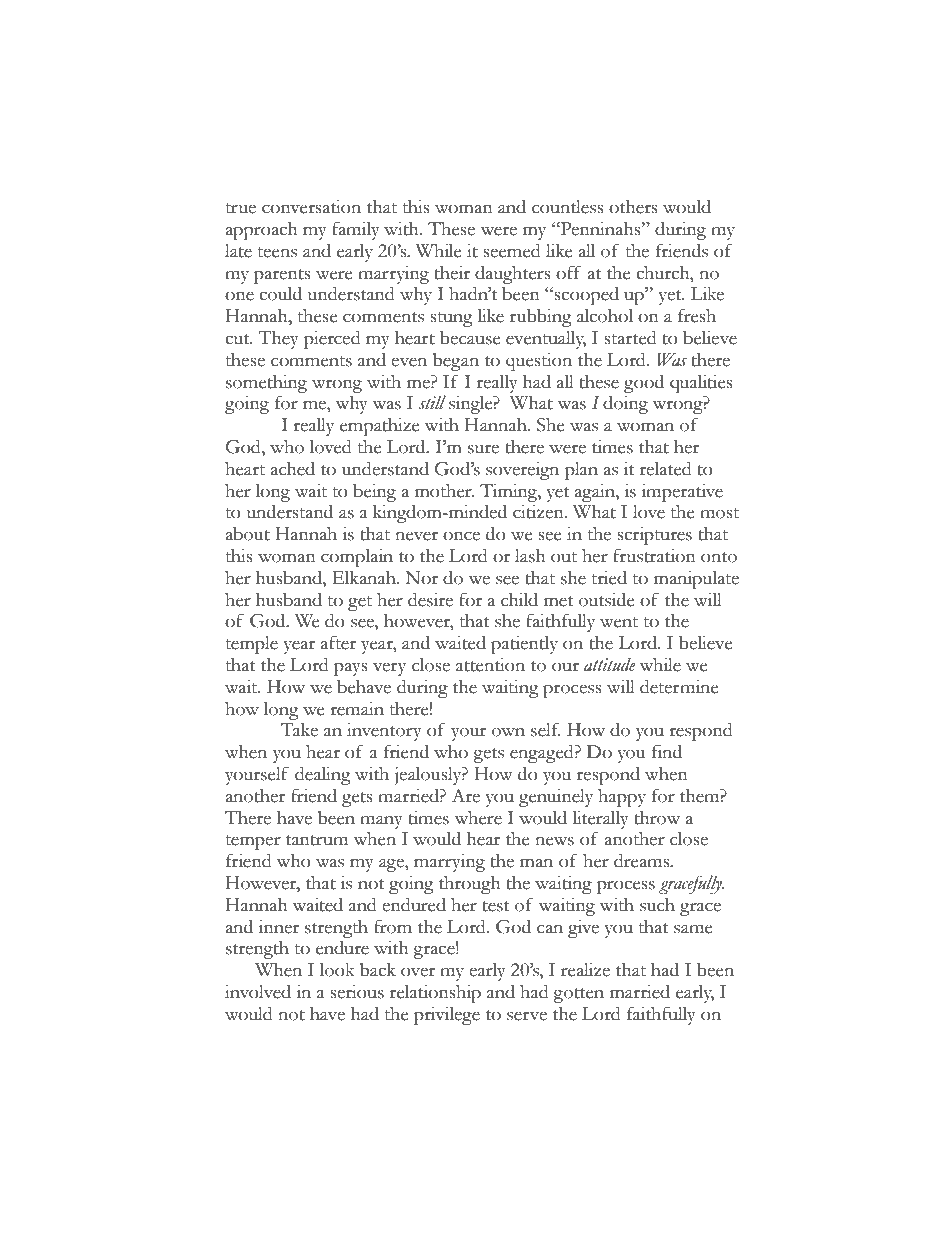 The width and height of the image is (952, 1233). Describe the element at coordinates (444, 490) in the image. I see `mother` at that location.
